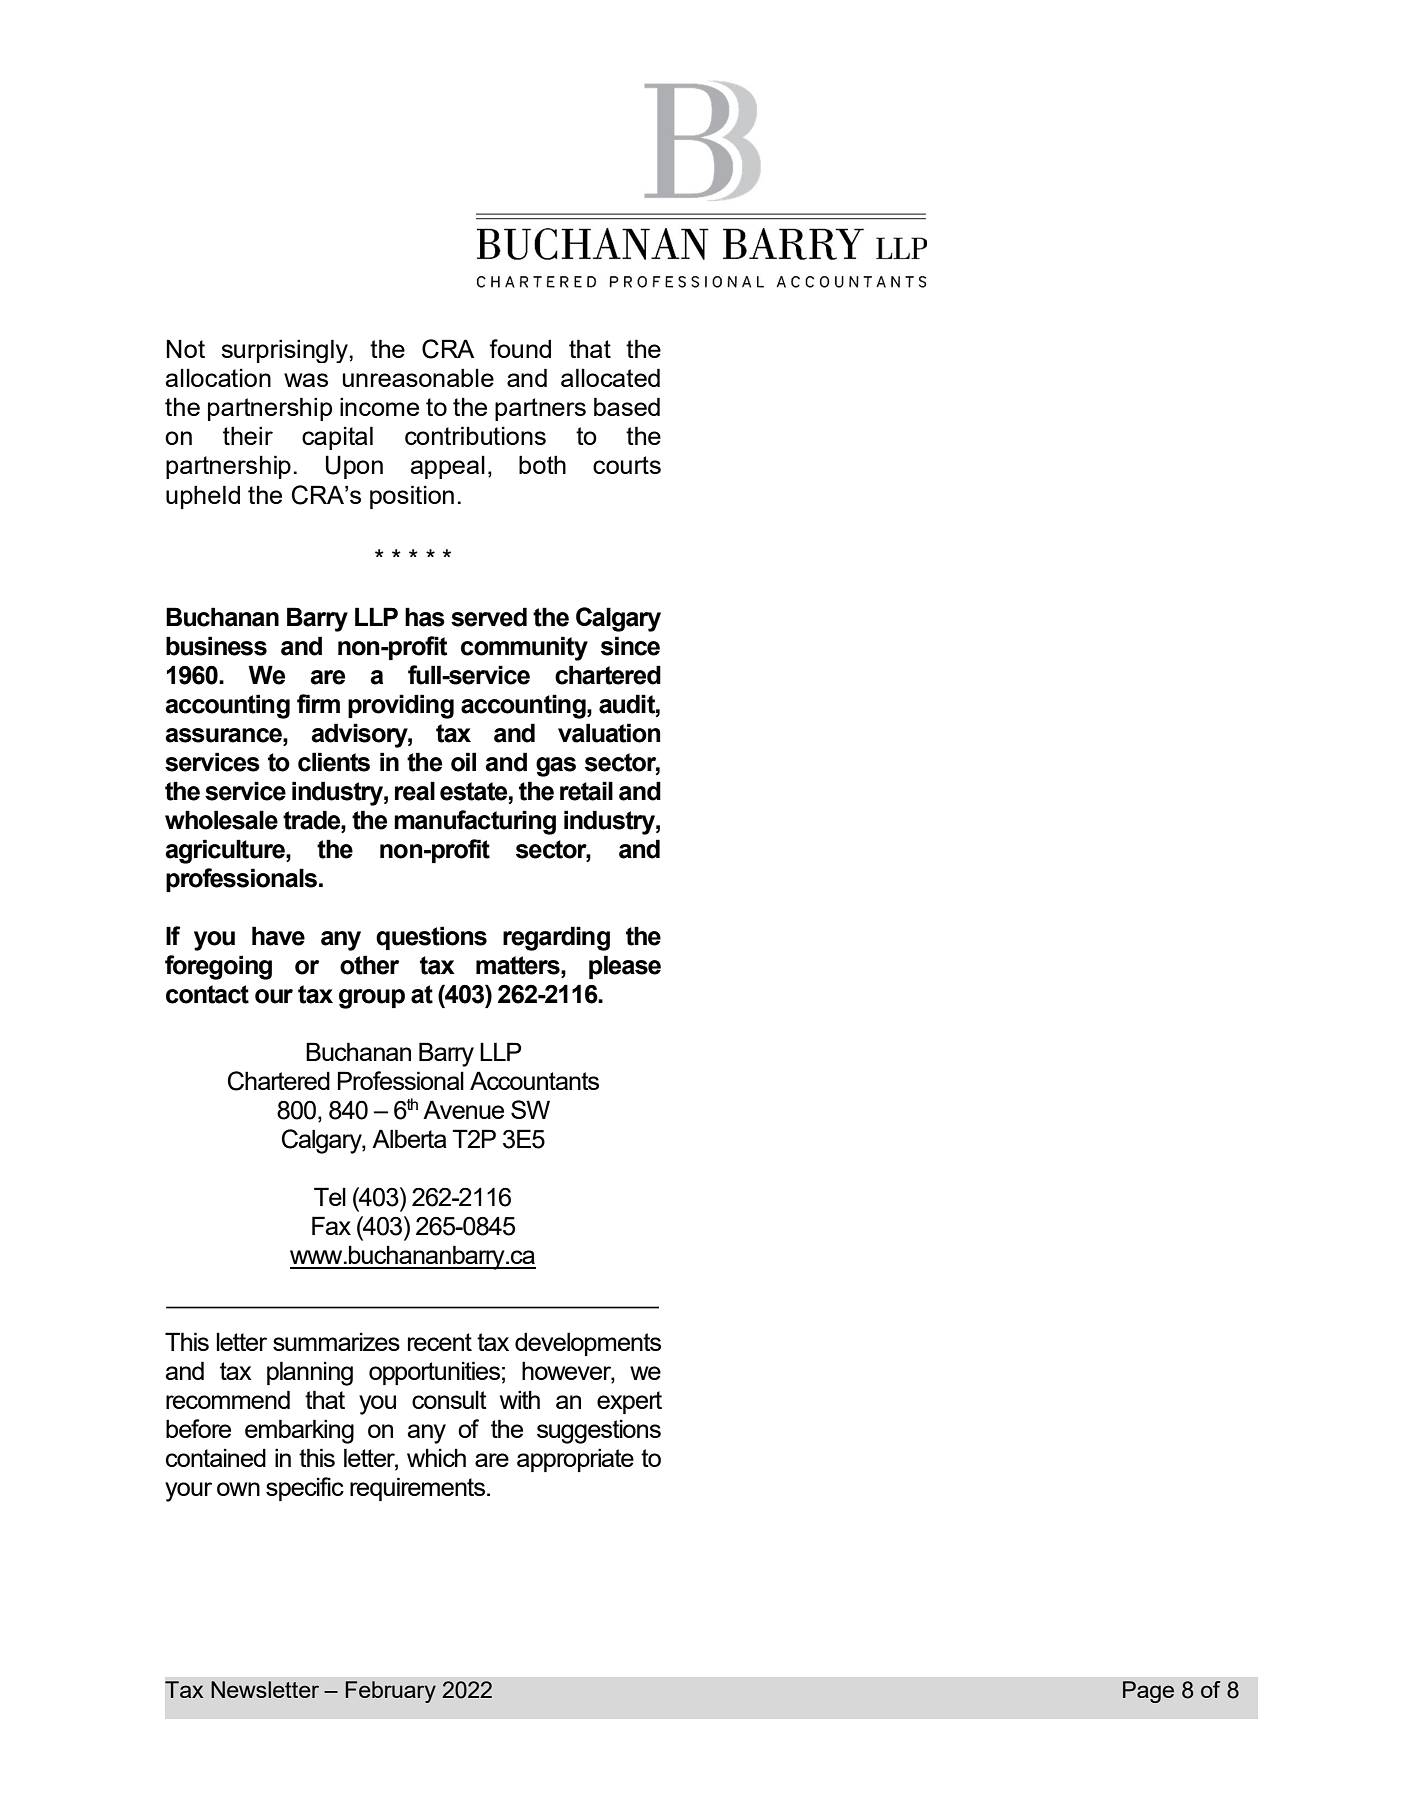 The width and height of the image is (1404, 1816). Describe the element at coordinates (629, 1402) in the image. I see `expert` at that location.
